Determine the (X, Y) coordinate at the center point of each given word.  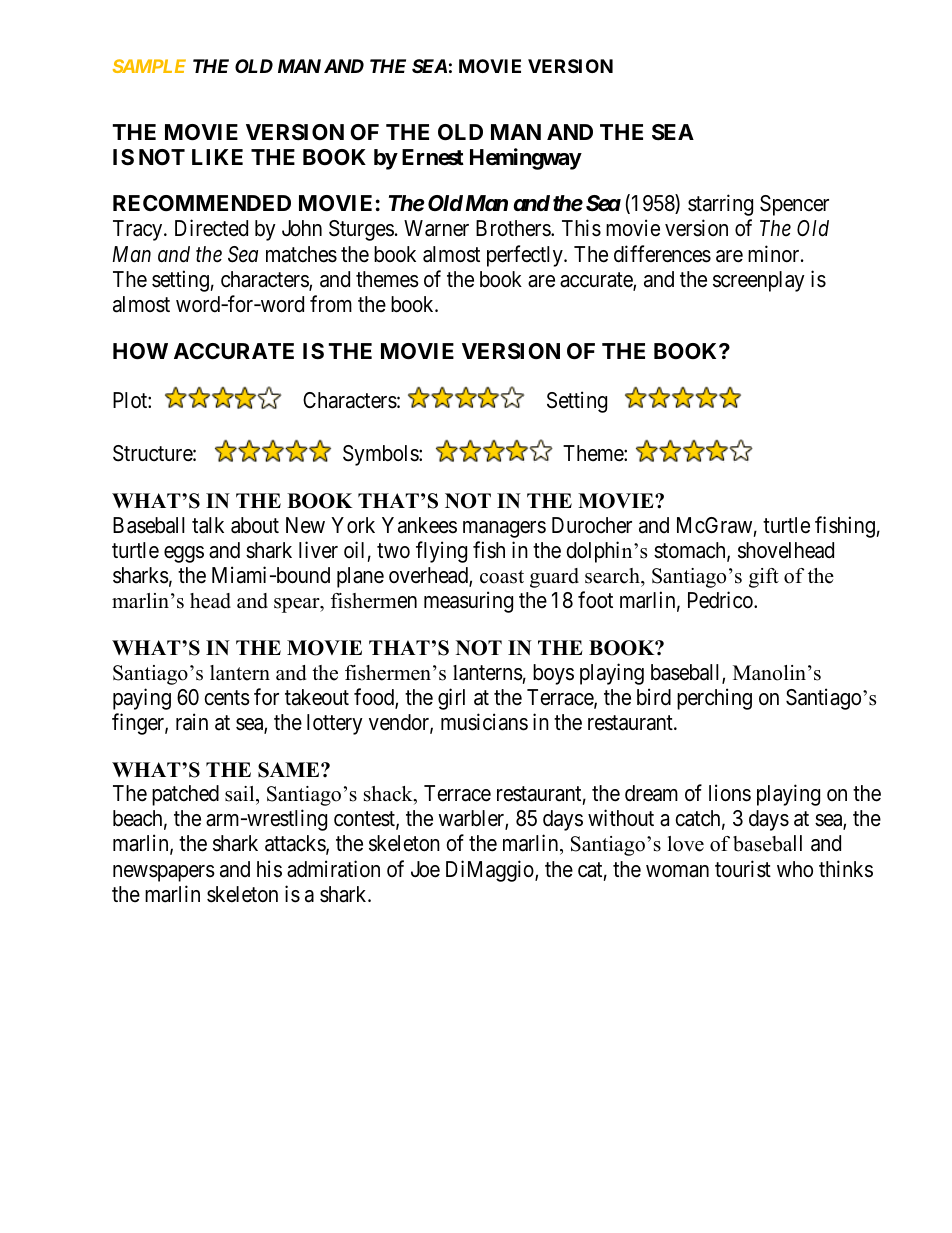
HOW (140, 351)
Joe (425, 869)
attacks (296, 844)
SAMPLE (149, 66)
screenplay (759, 281)
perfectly (526, 256)
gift (764, 578)
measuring (468, 602)
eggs (184, 554)
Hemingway (526, 159)
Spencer (794, 205)
